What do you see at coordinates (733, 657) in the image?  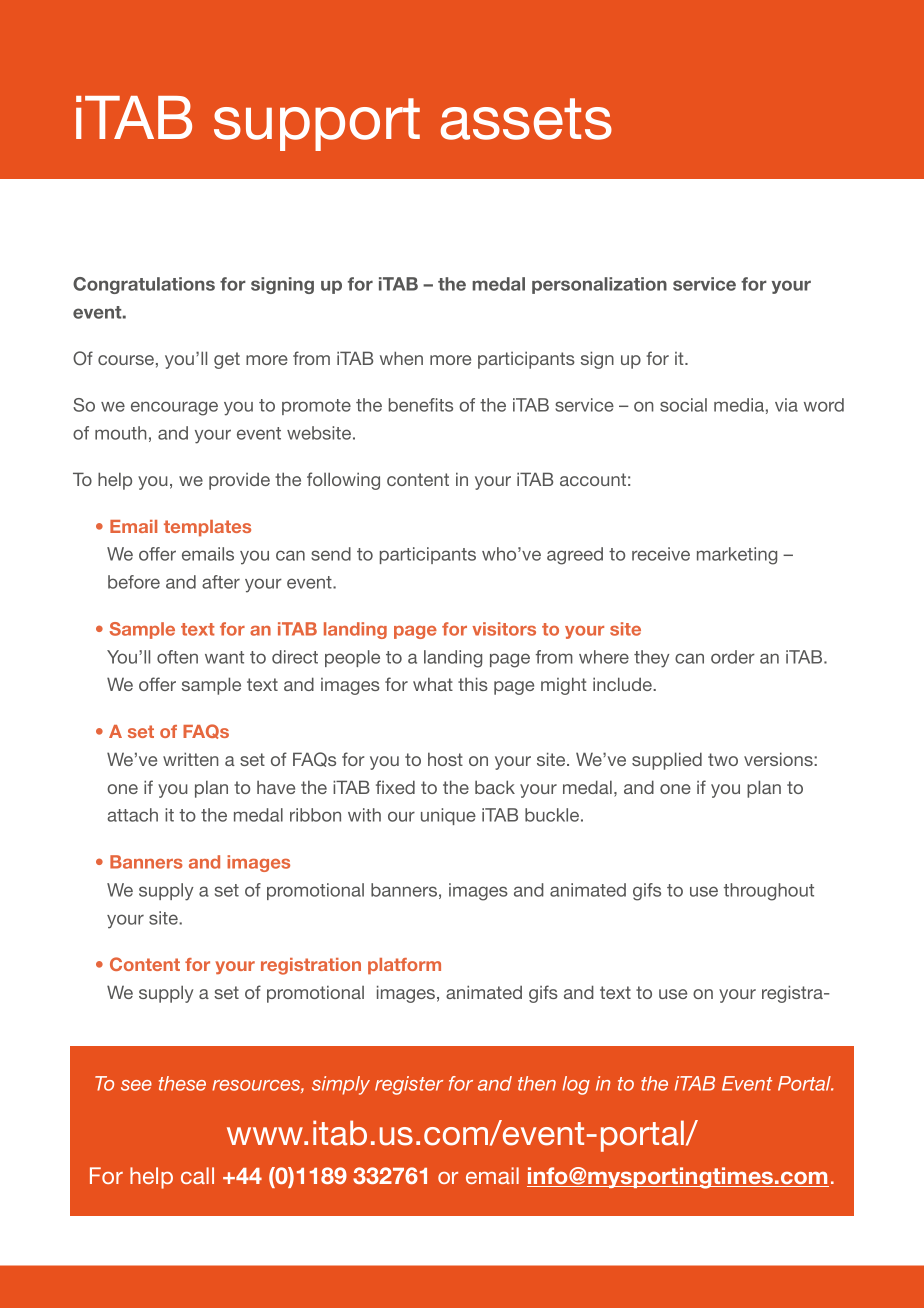 I see `order` at bounding box center [733, 657].
